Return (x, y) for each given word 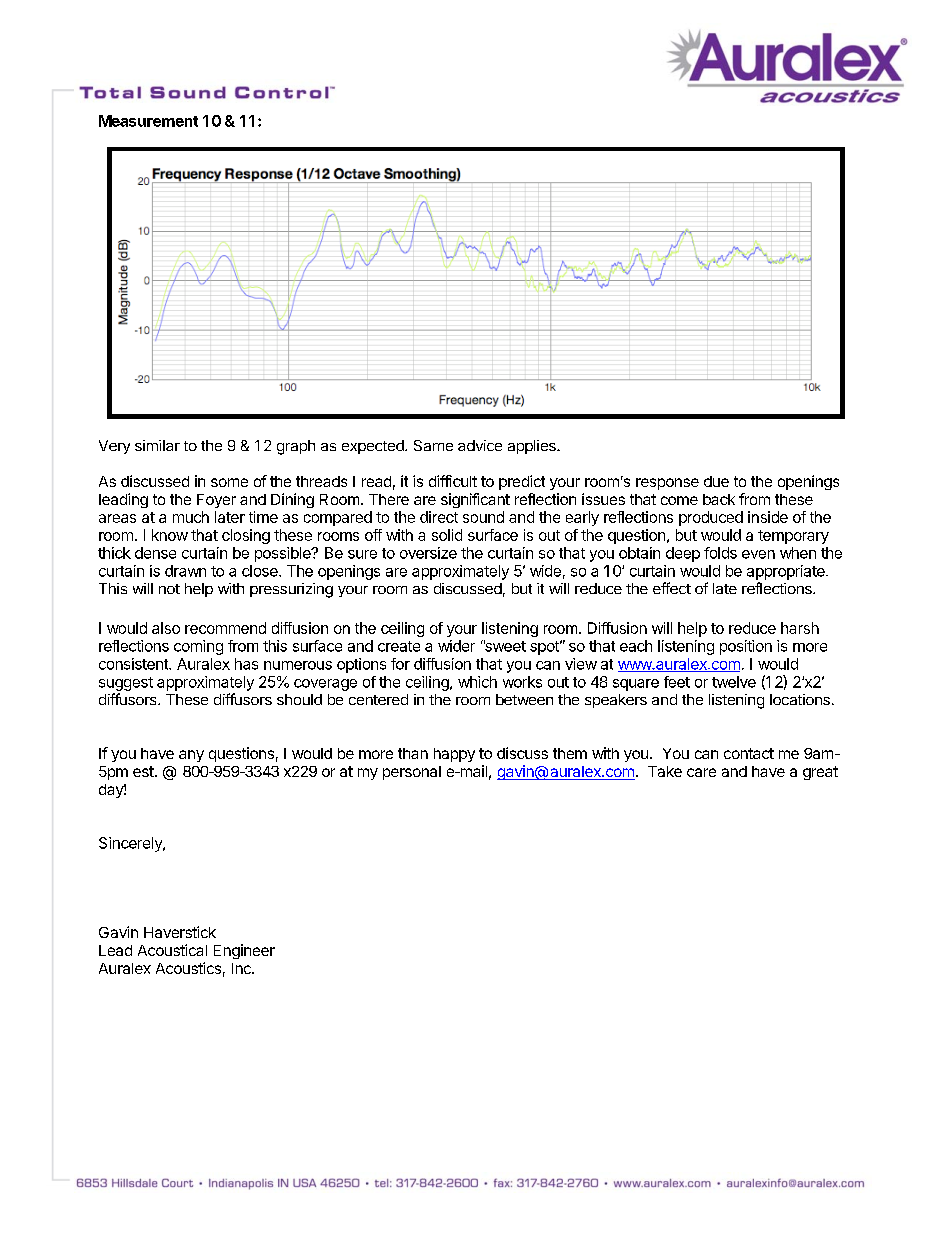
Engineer (244, 951)
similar (157, 445)
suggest (126, 684)
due (716, 481)
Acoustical (172, 950)
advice (480, 445)
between (524, 699)
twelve (734, 682)
